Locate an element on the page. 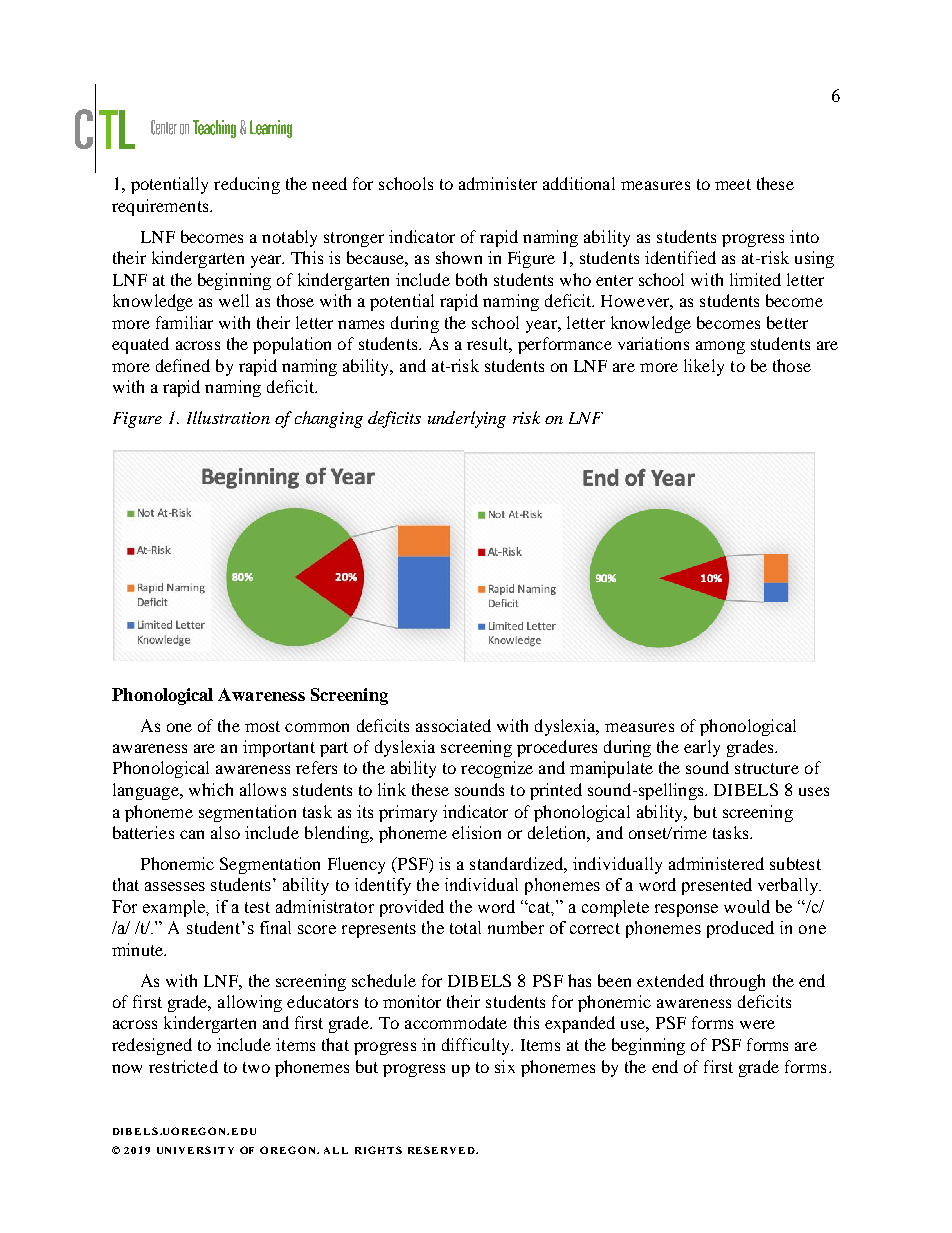 The height and width of the document is (1233, 952). difficulty is located at coordinates (477, 1046).
